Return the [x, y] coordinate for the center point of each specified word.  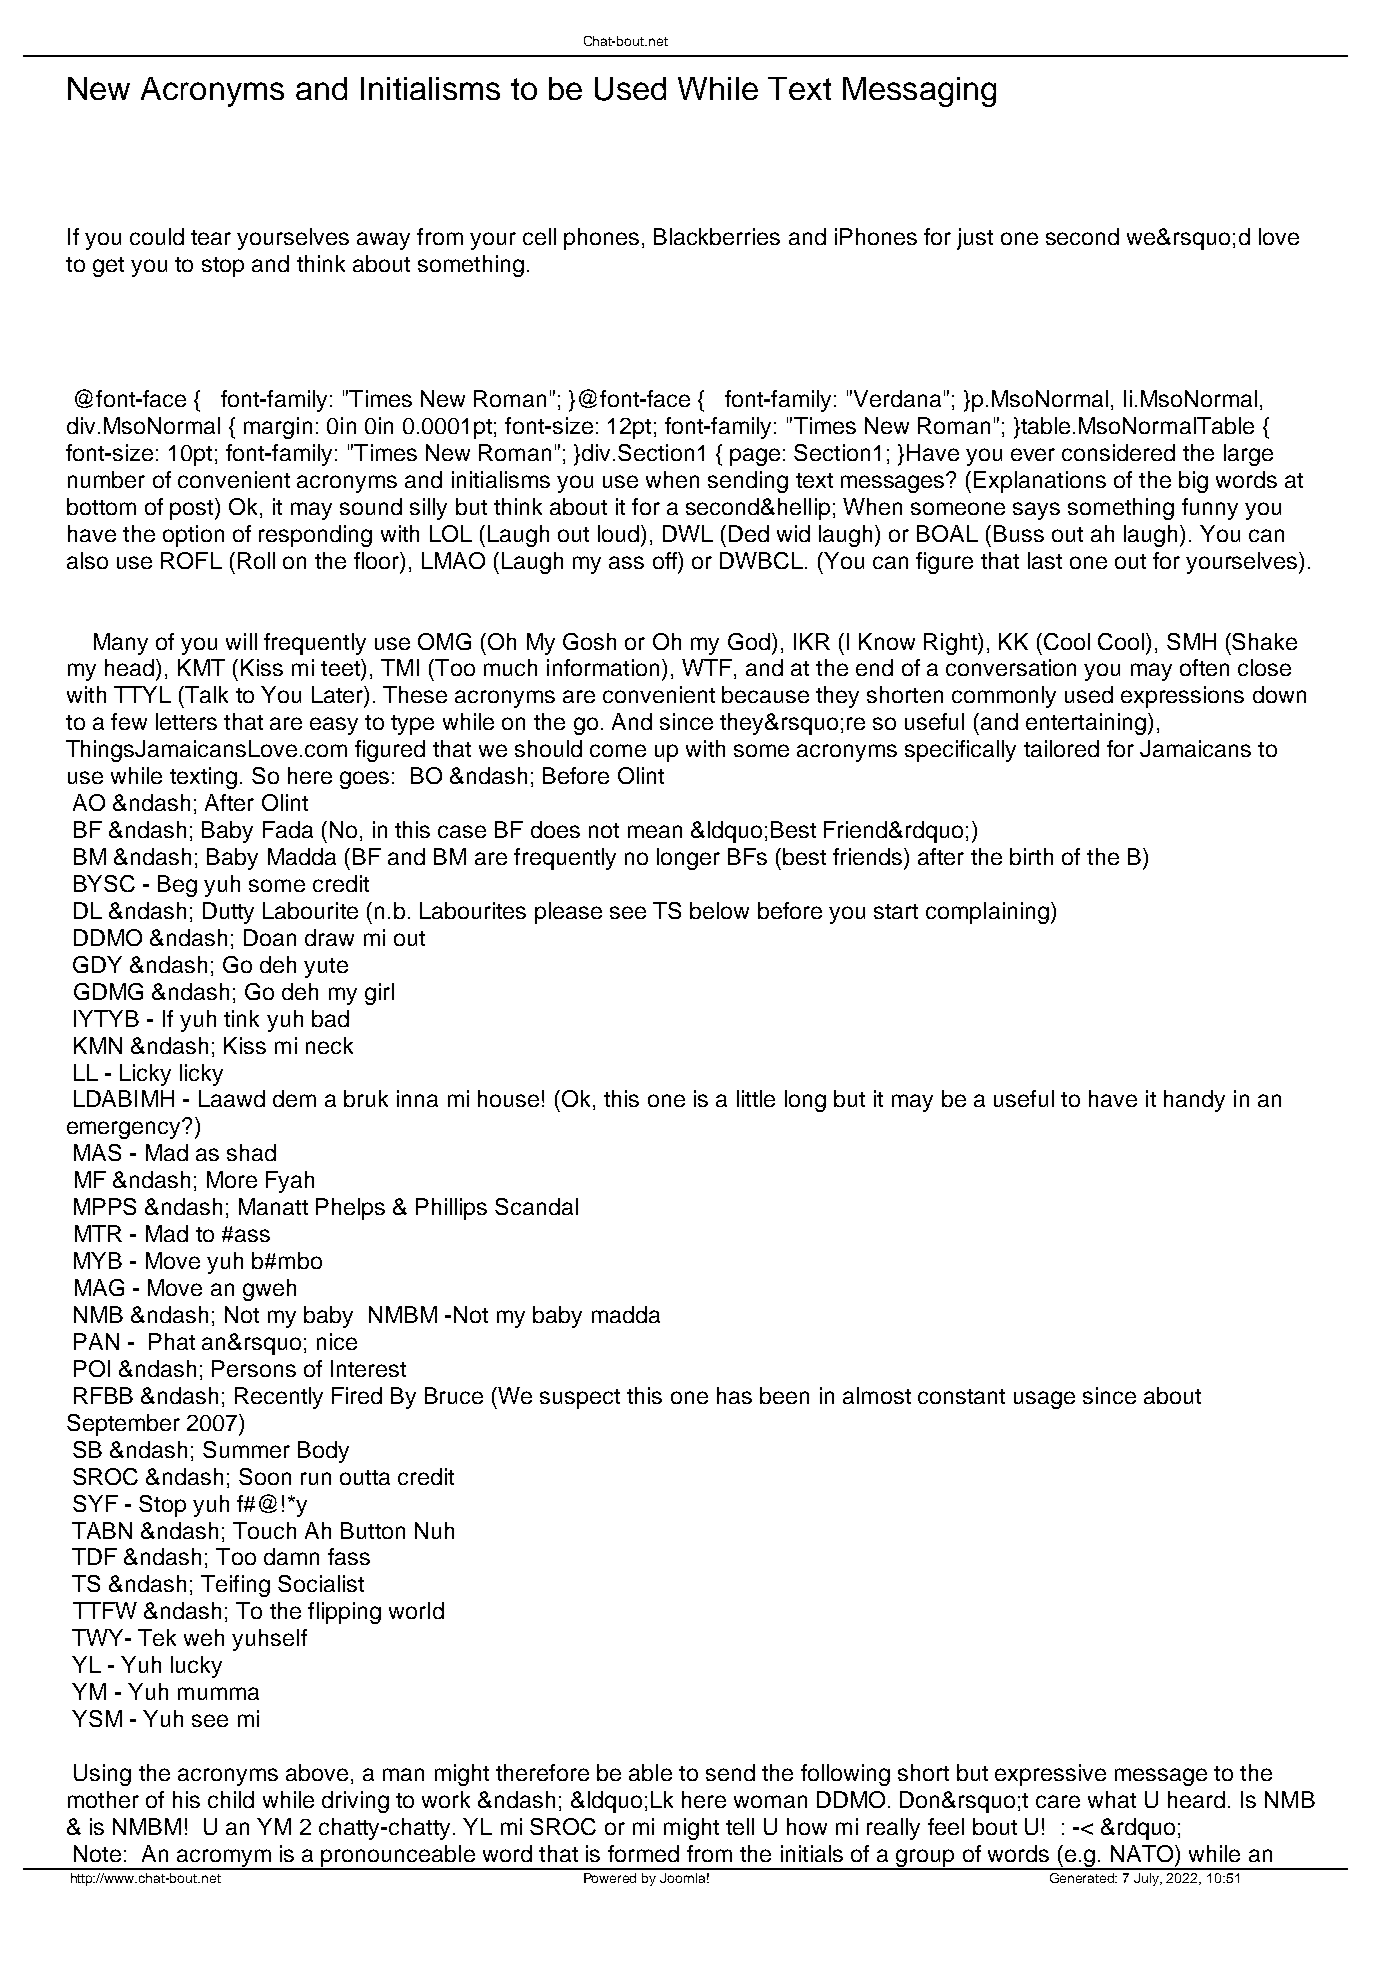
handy [1194, 1101]
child [231, 1799]
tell [740, 1826]
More [232, 1179]
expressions [1182, 697]
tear [211, 237]
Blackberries [717, 236]
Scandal [536, 1206]
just [975, 239]
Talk [205, 694]
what [1112, 1799]
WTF [707, 667]
